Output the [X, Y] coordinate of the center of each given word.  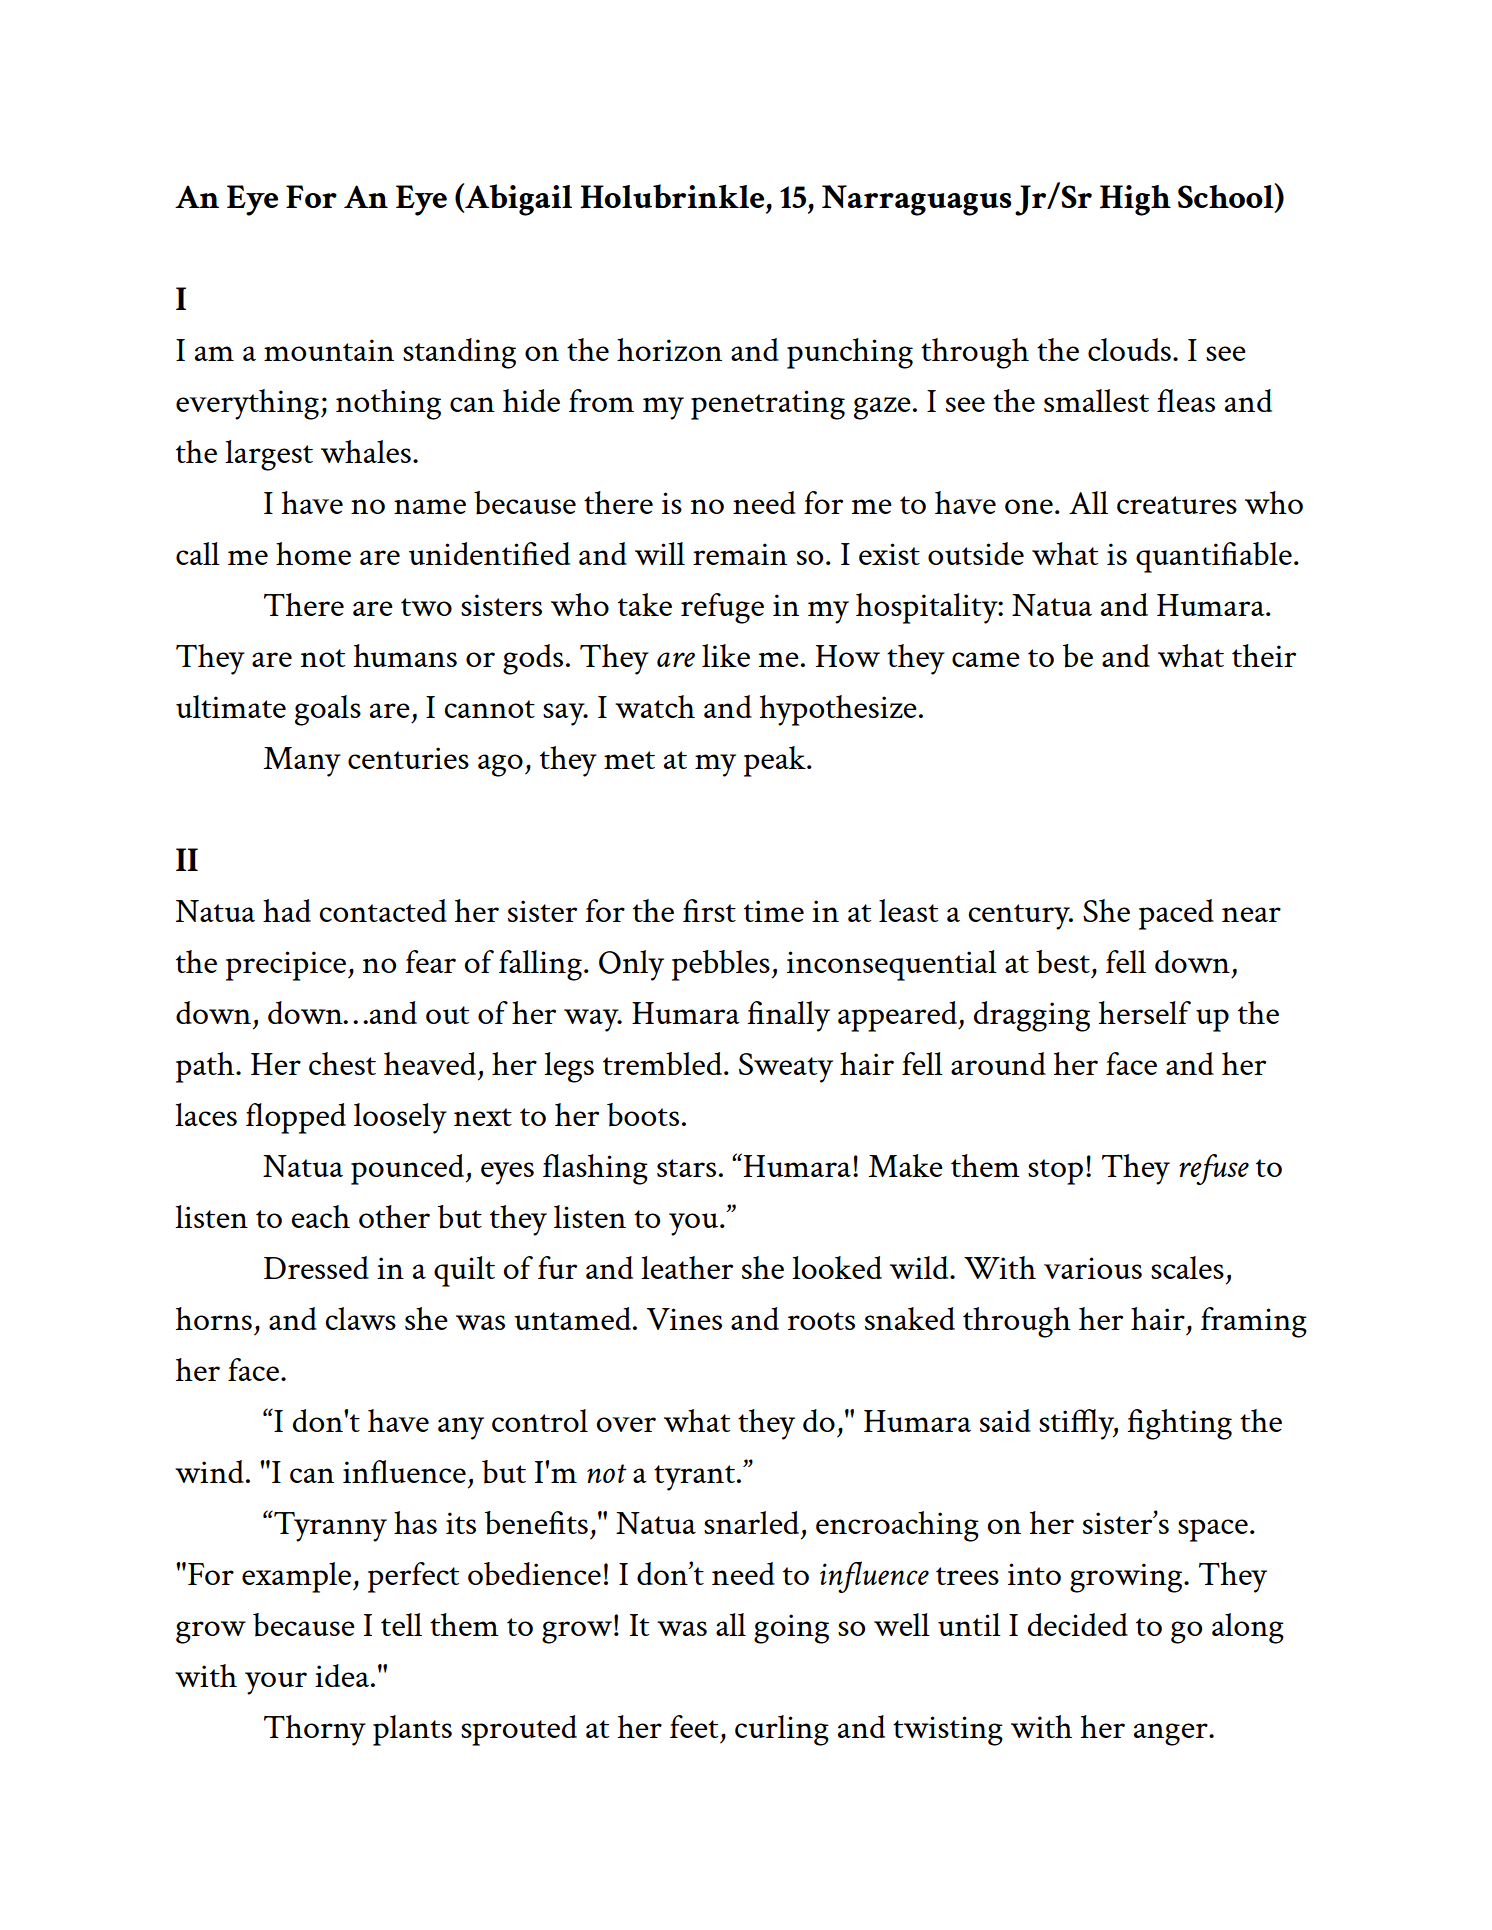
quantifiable [1214, 557]
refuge [722, 608]
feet [694, 1726]
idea [342, 1675]
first [709, 910]
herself [1145, 1012]
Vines [684, 1319]
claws [360, 1318]
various [1093, 1268]
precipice [286, 966]
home [313, 553]
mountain [329, 350]
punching [850, 353]
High [1135, 200]
